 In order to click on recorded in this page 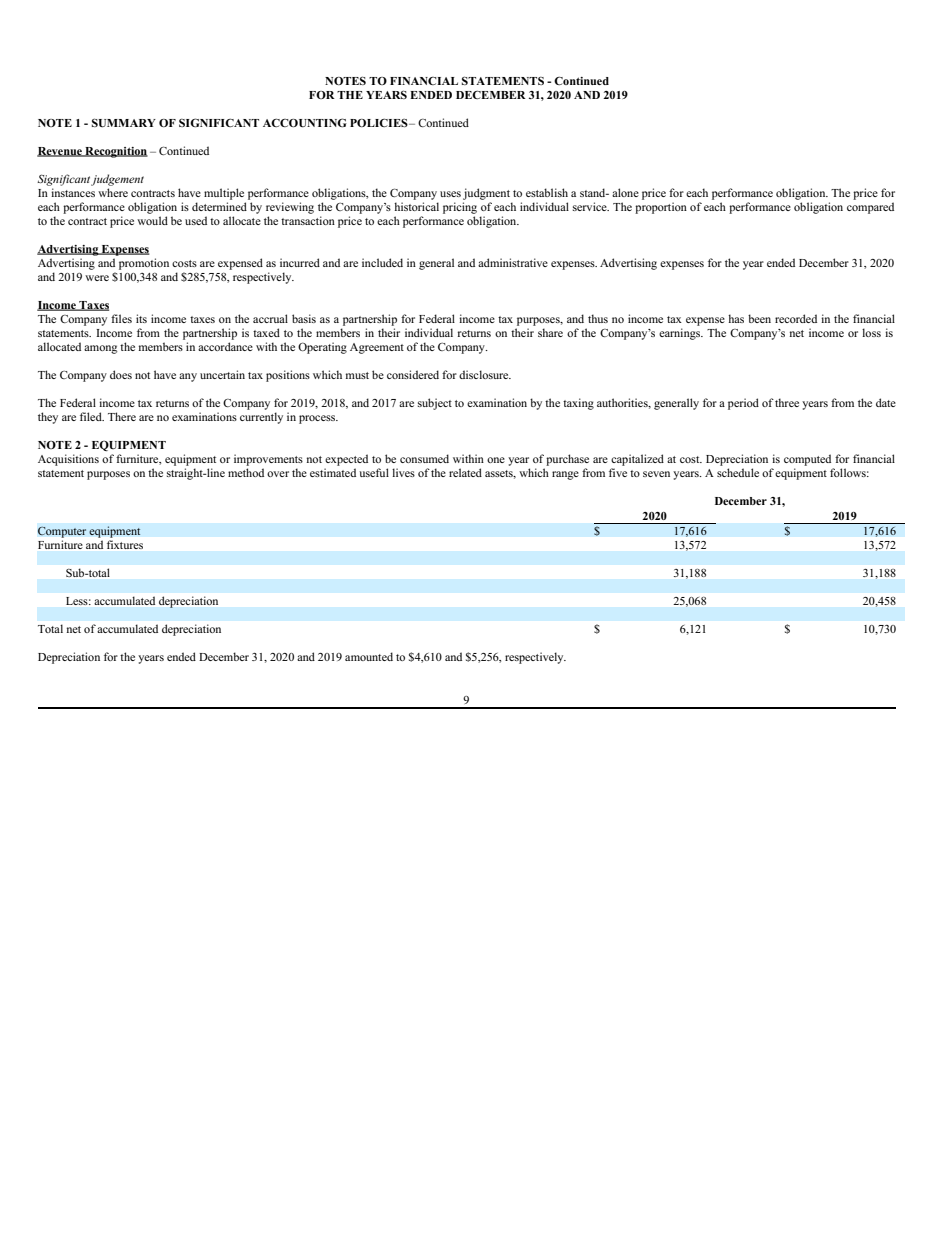, I will do `click(796, 318)`.
